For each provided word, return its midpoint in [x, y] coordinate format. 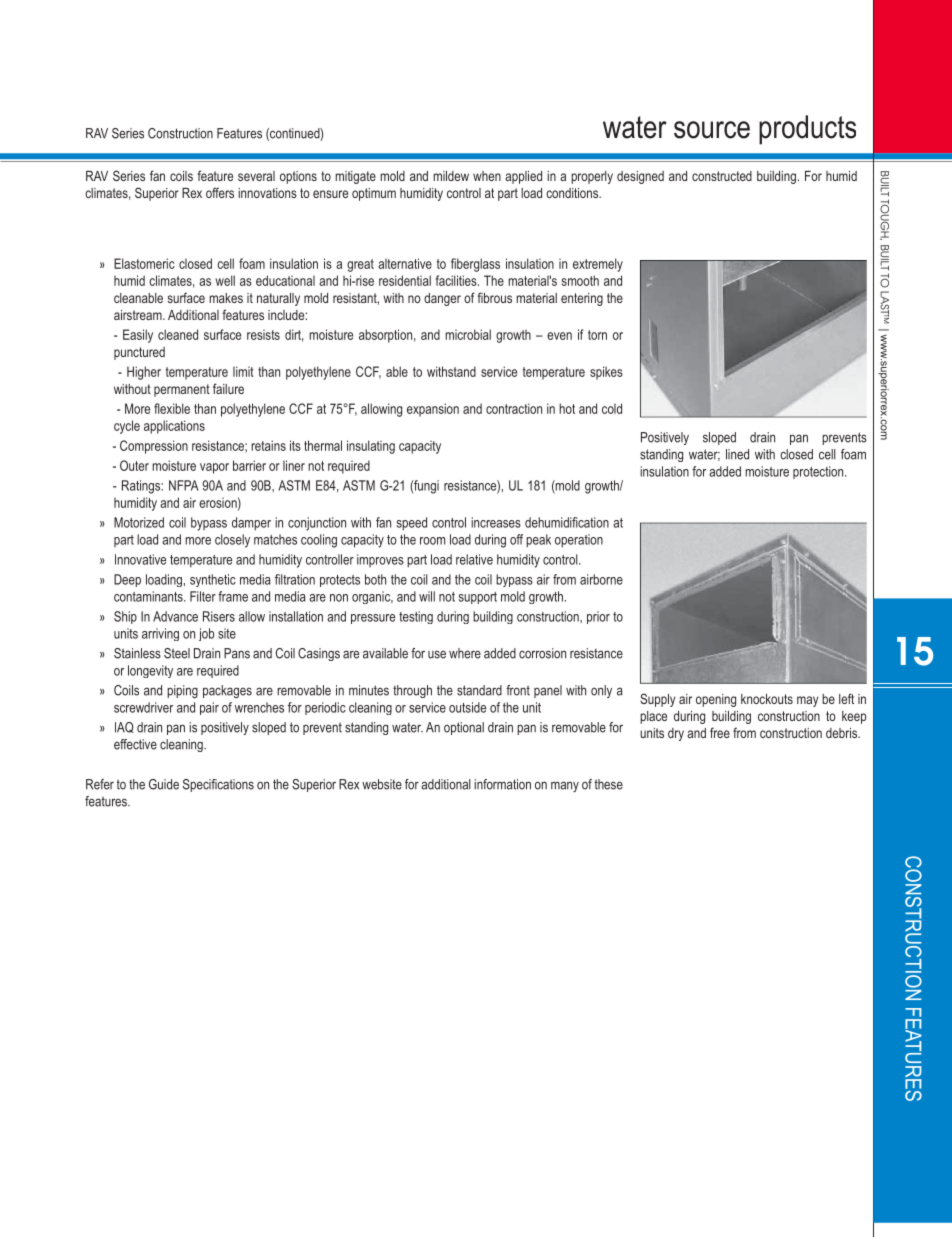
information [502, 784]
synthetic [213, 580]
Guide [164, 784]
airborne [601, 579]
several [256, 176]
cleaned [178, 334]
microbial [468, 334]
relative [474, 559]
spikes [606, 373]
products [807, 130]
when [487, 176]
